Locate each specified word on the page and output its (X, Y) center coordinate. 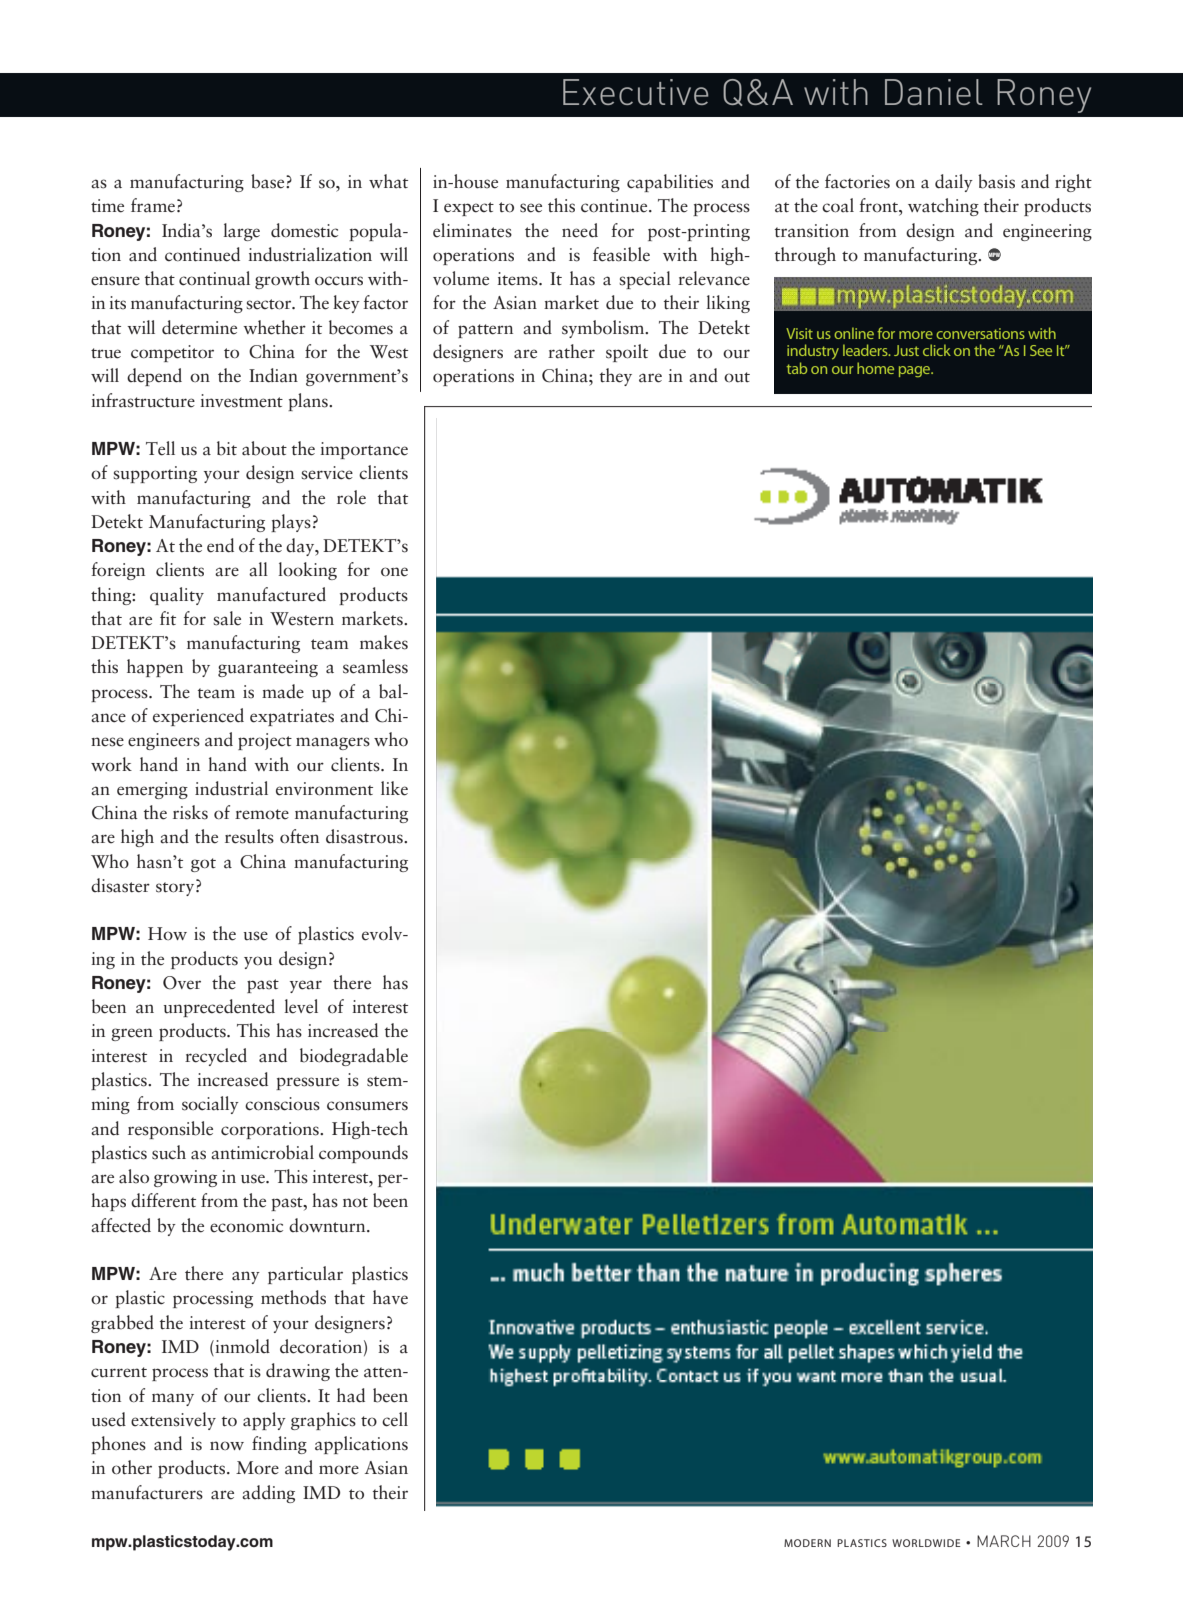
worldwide (926, 1543)
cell (395, 1419)
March (1004, 1541)
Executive (635, 92)
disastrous (365, 836)
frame (153, 205)
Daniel (934, 92)
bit (227, 448)
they (616, 377)
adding (268, 1494)
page (916, 371)
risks (190, 812)
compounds (363, 1154)
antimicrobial (262, 1152)
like (394, 788)
